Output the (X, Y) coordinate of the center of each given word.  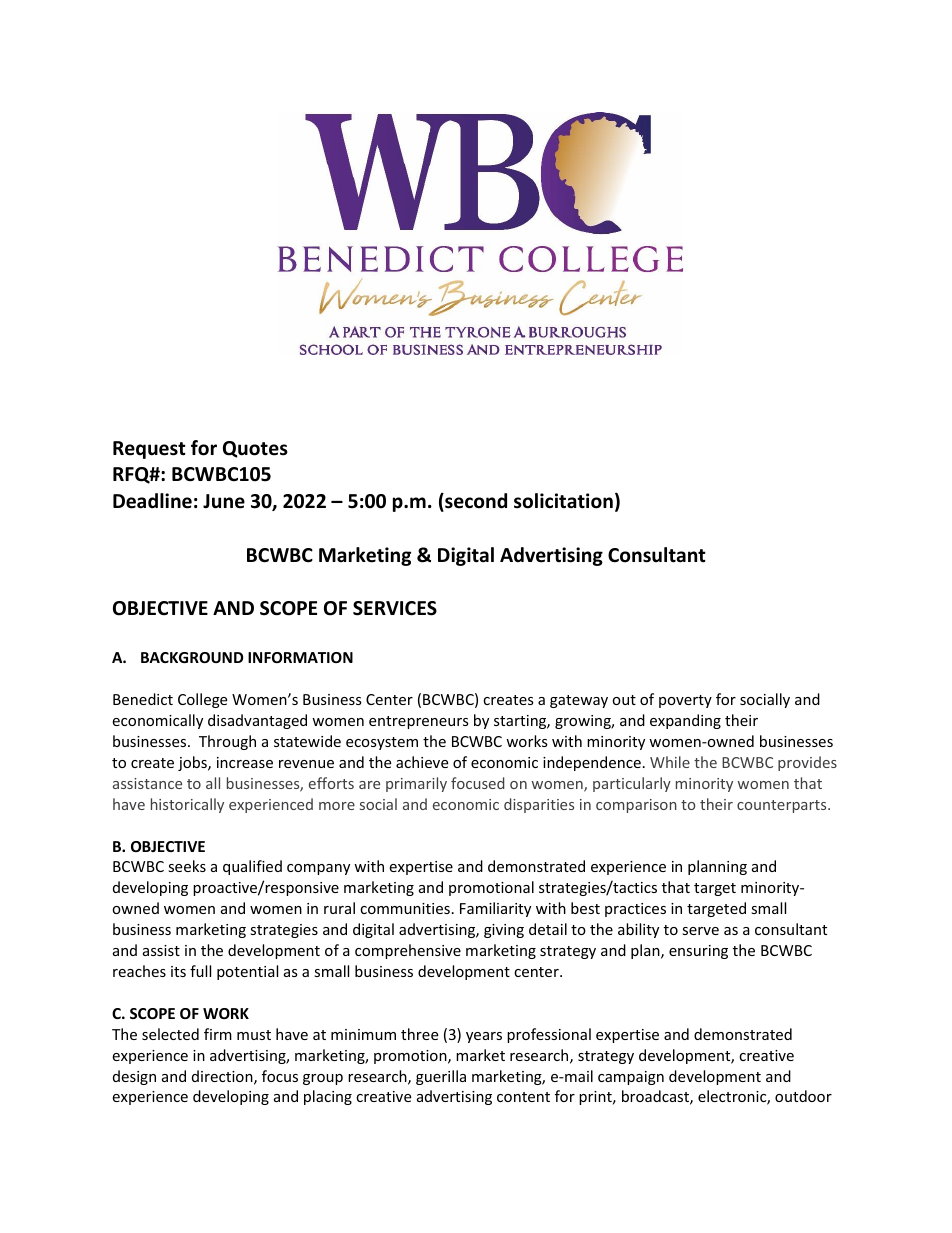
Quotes (255, 449)
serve (700, 931)
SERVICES (395, 608)
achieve (422, 762)
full (200, 971)
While (670, 762)
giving (504, 931)
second (475, 502)
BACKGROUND (192, 657)
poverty (685, 701)
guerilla (441, 1077)
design (134, 1077)
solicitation (563, 501)
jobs (193, 763)
